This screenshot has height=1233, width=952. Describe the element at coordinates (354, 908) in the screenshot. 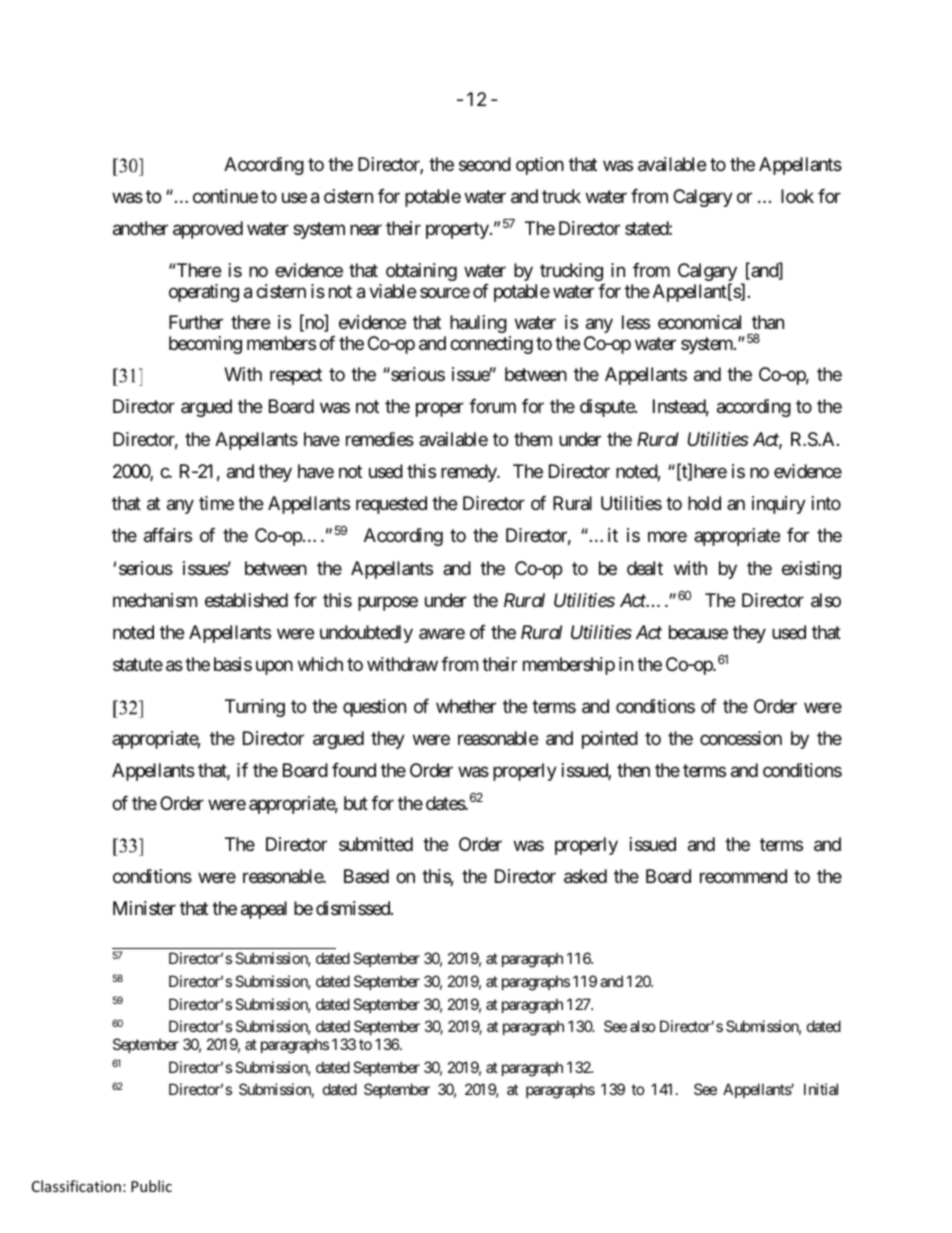

I see `dismissed` at that location.
